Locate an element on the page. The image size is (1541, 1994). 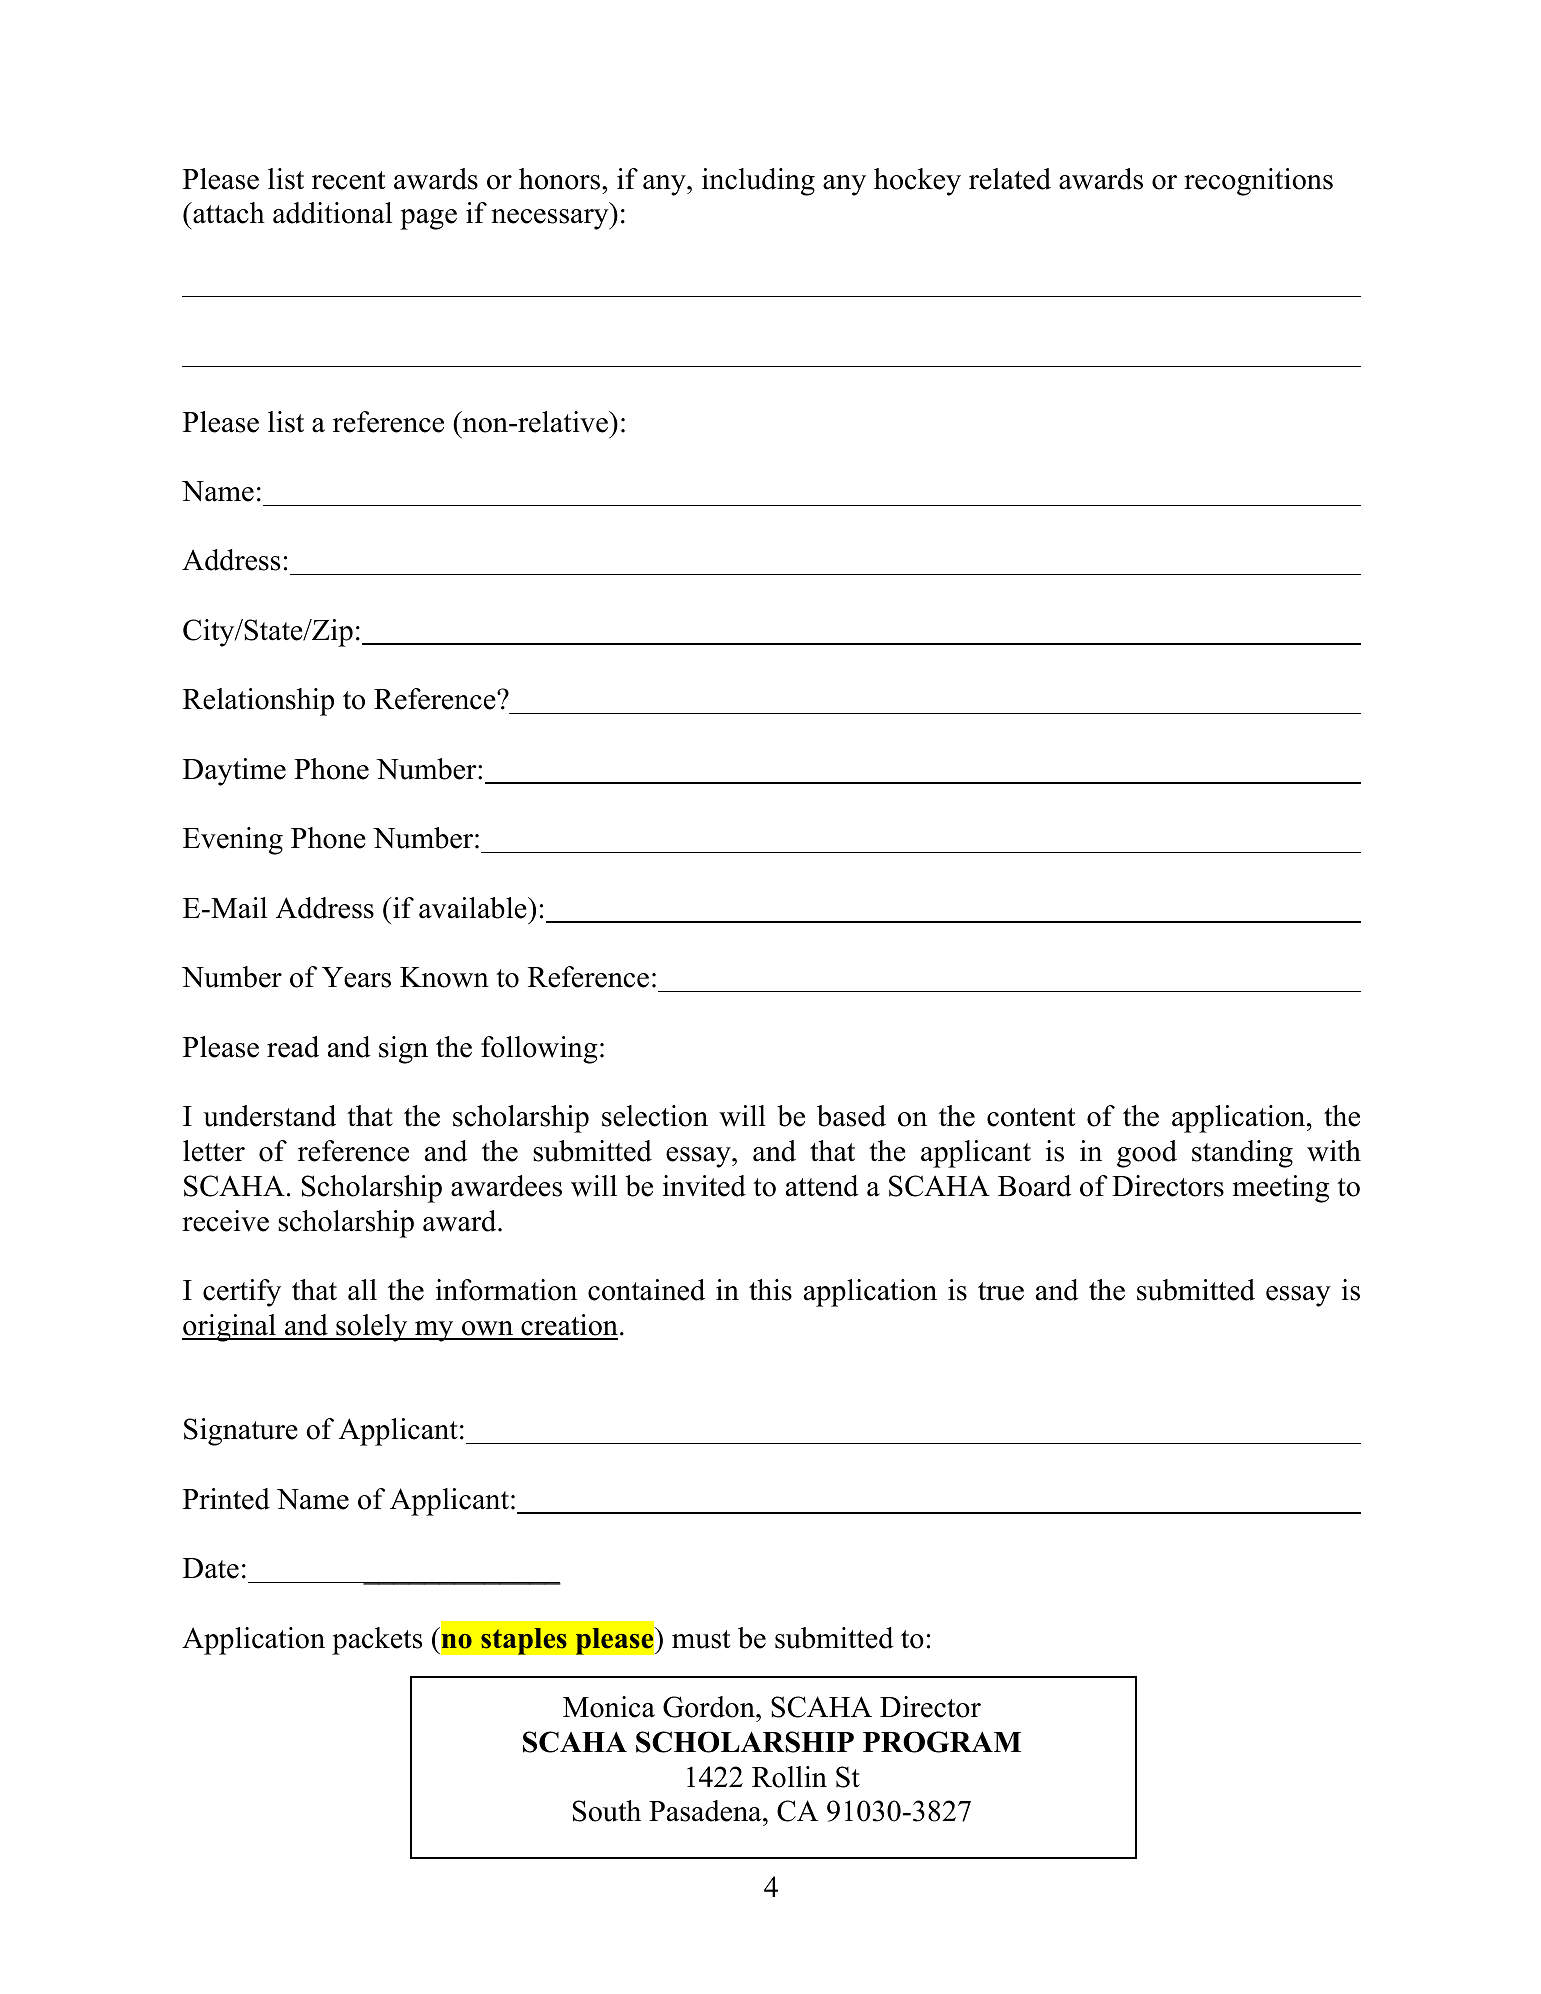
additional is located at coordinates (332, 213).
